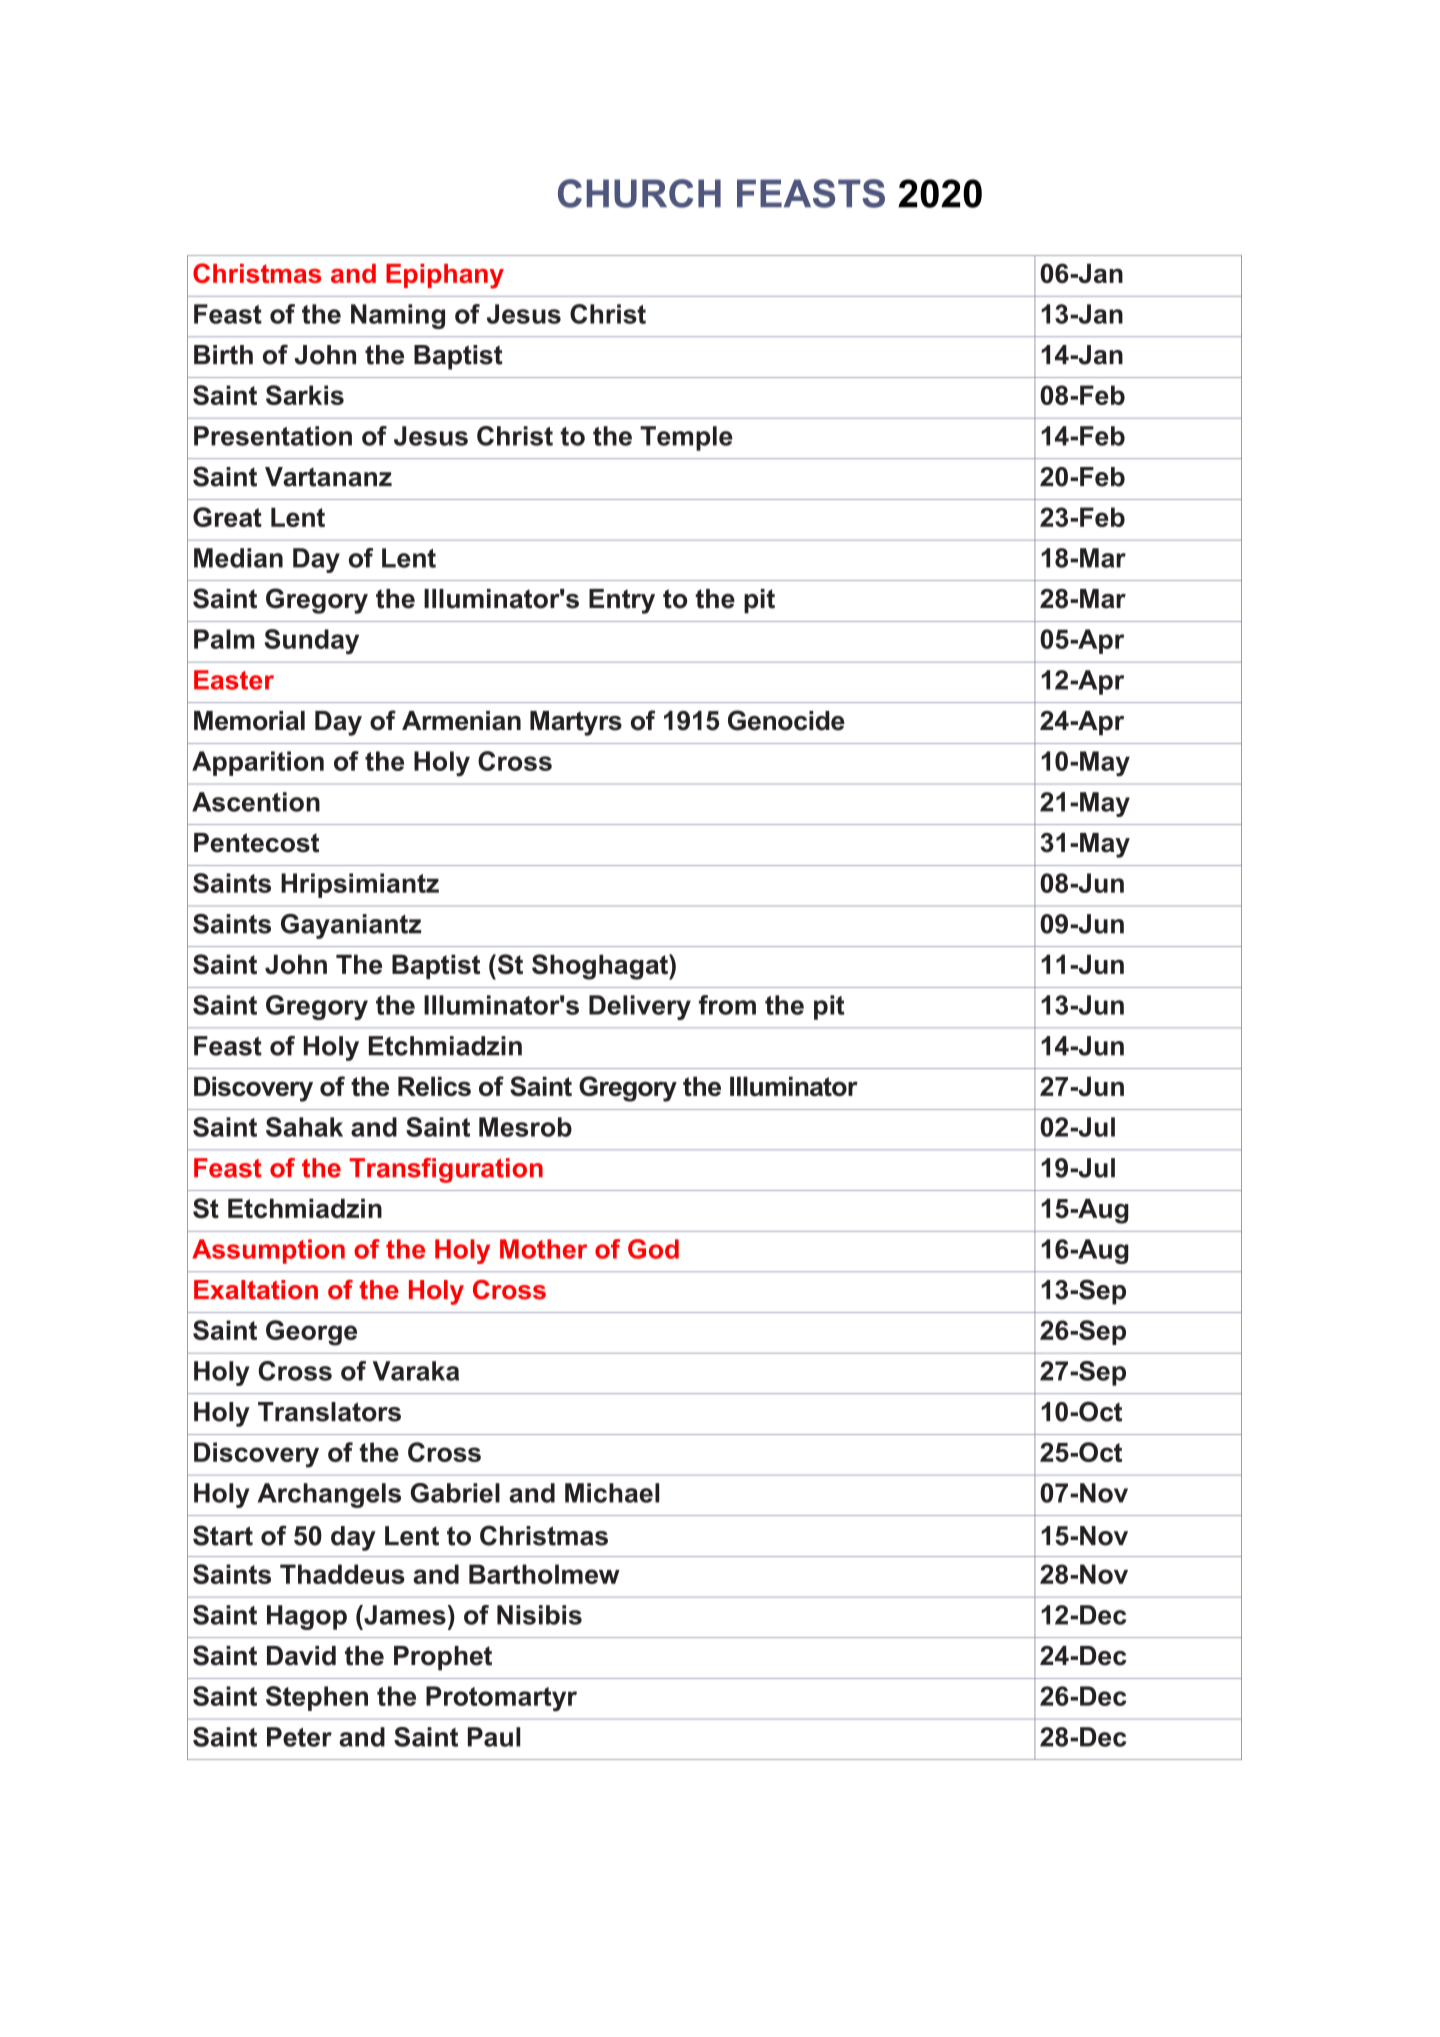 The height and width of the screenshot is (2037, 1440). Describe the element at coordinates (317, 1698) in the screenshot. I see `Stephen` at that location.
